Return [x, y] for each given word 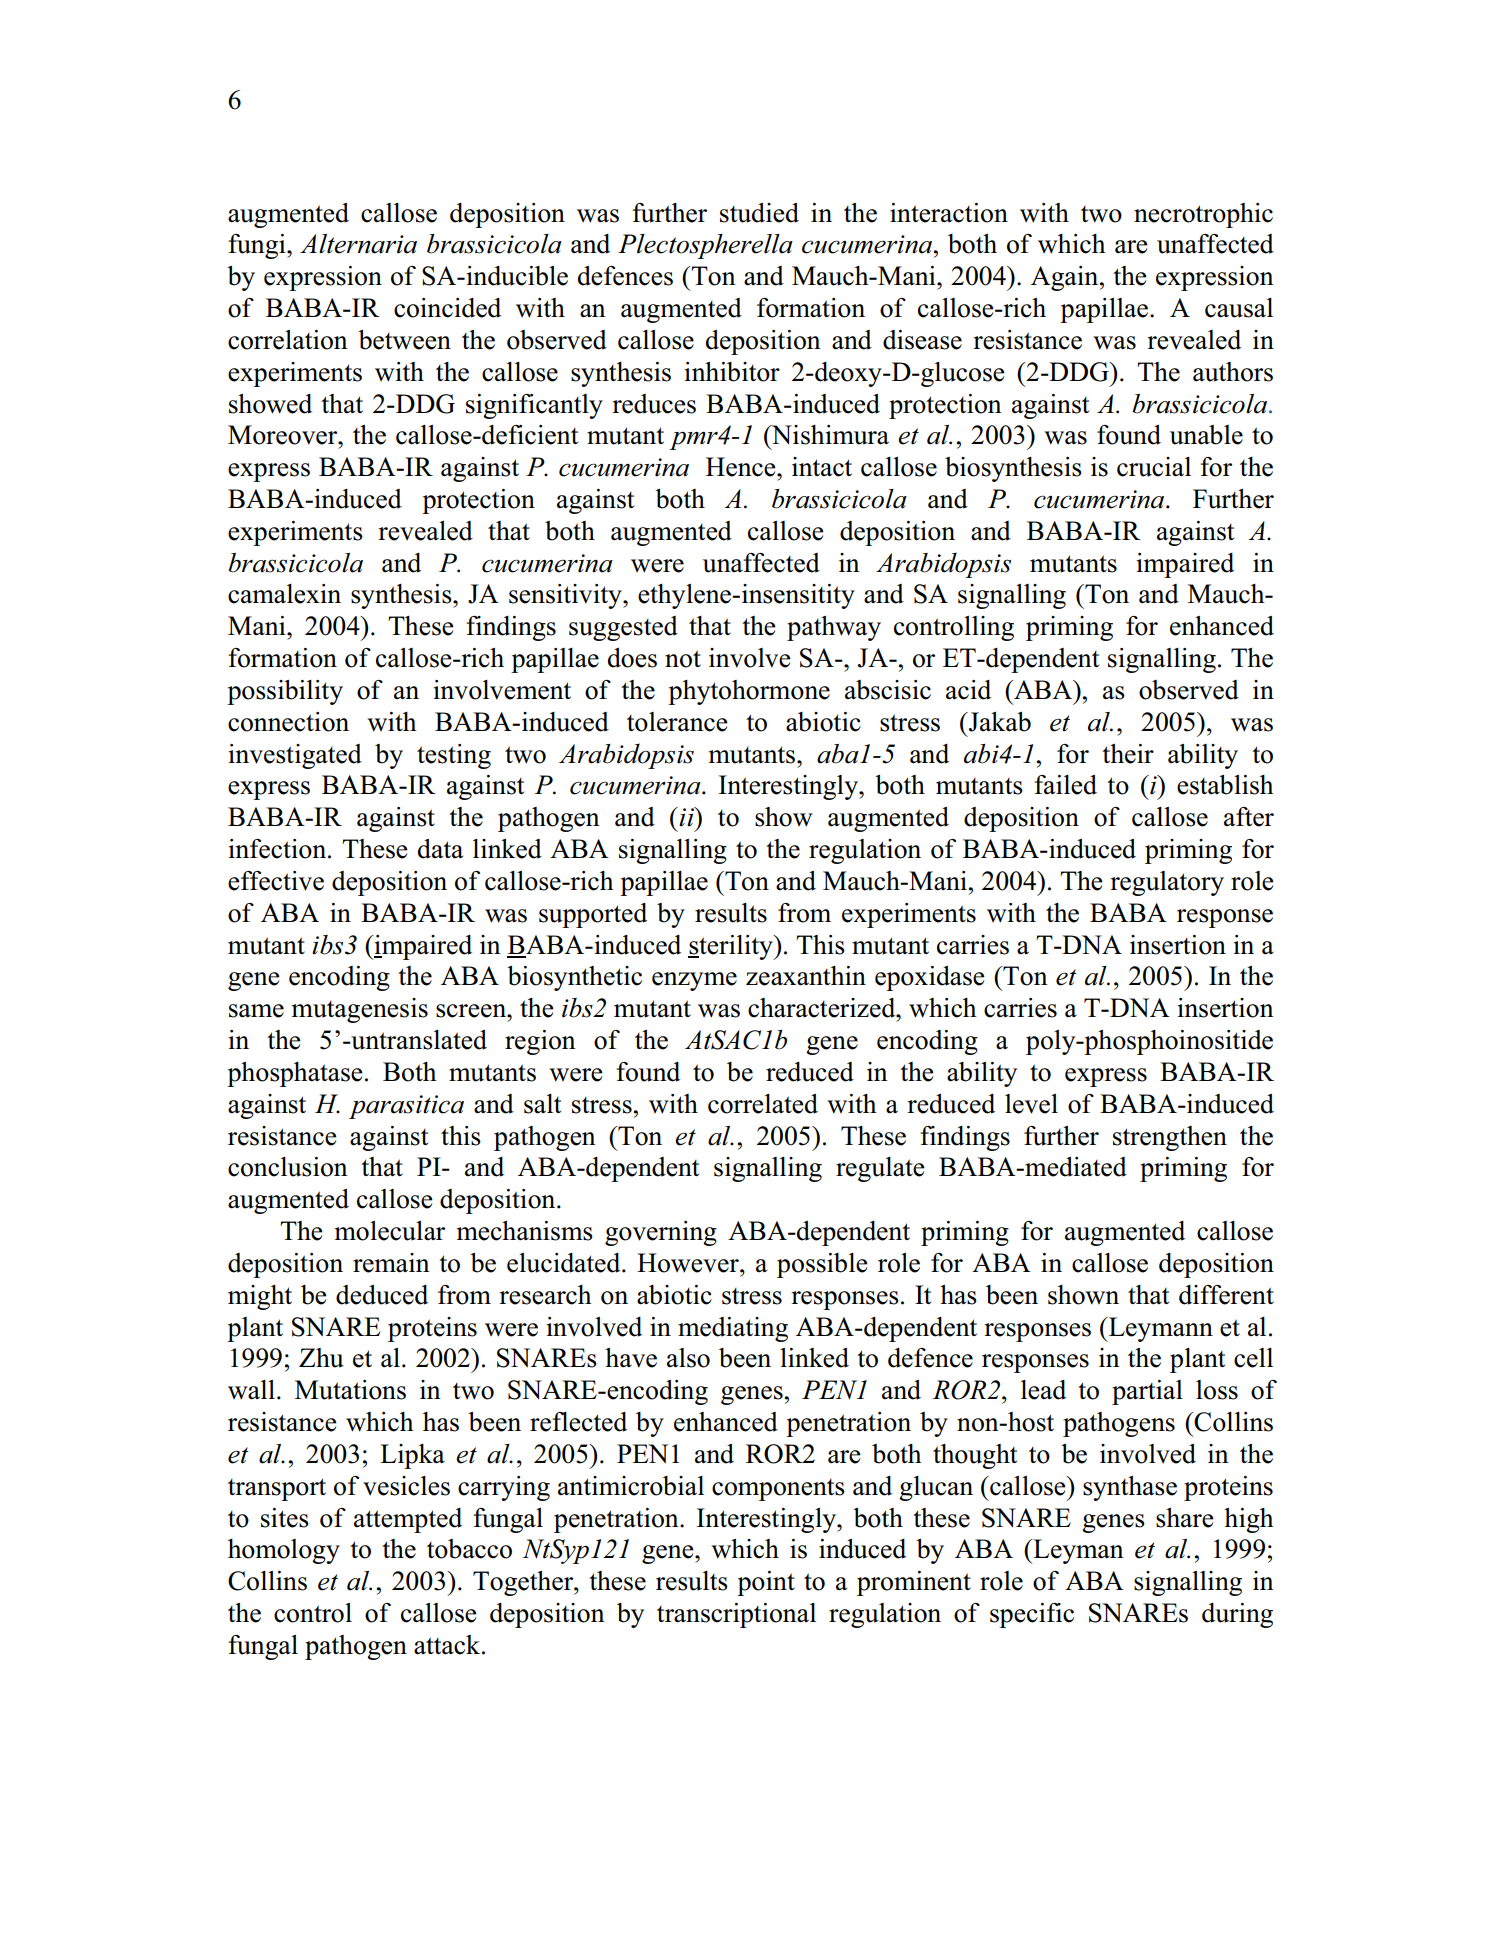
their [1128, 754]
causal [1239, 308]
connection [288, 722]
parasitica [406, 1107]
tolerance [677, 722]
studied [759, 213]
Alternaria [358, 244]
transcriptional [736, 1615]
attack [448, 1645]
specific [1032, 1615]
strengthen [1170, 1138]
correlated [763, 1104]
